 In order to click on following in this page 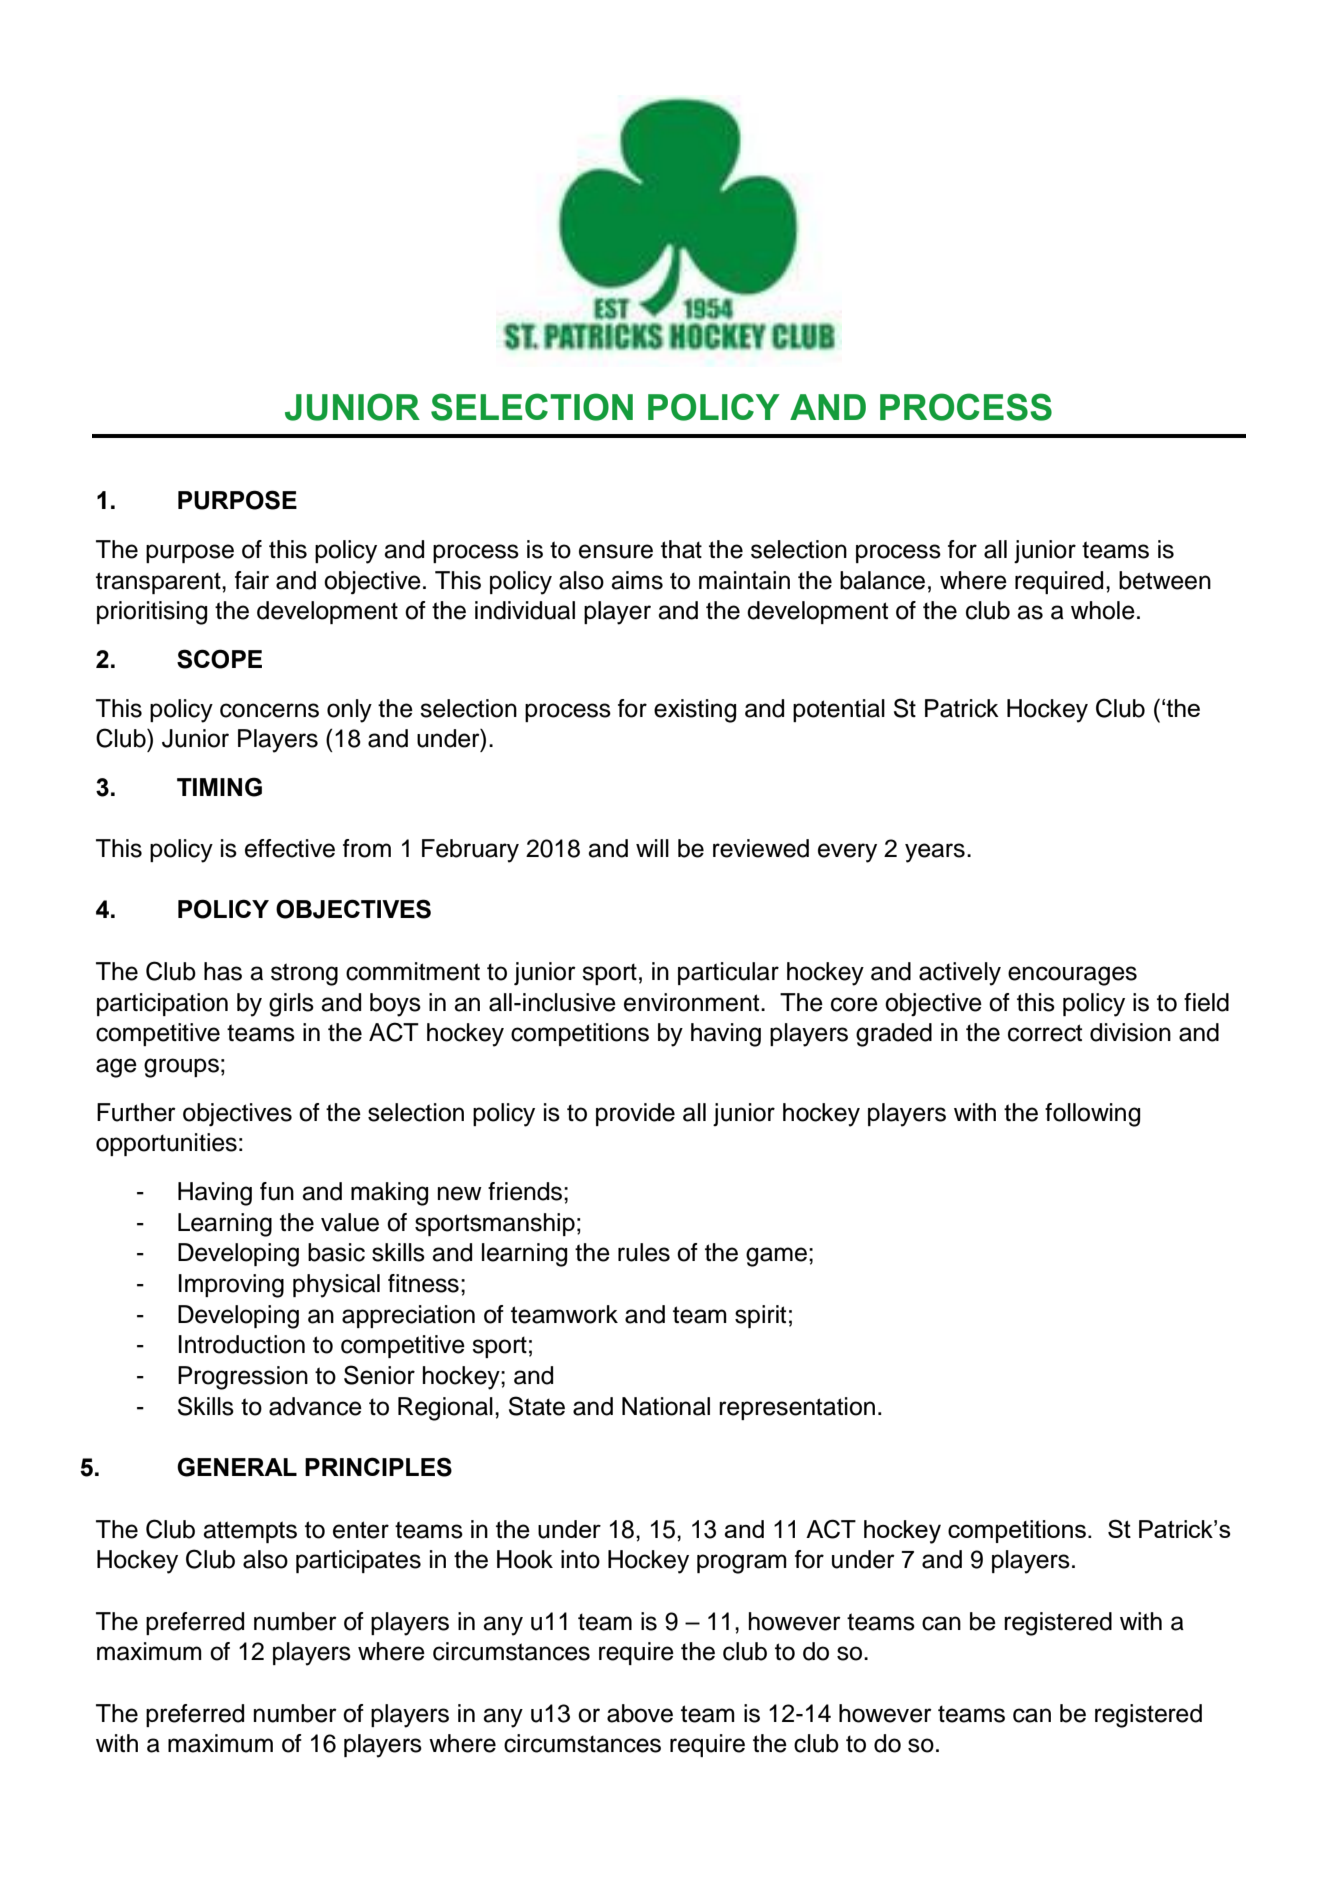, I will do `click(1092, 1115)`.
